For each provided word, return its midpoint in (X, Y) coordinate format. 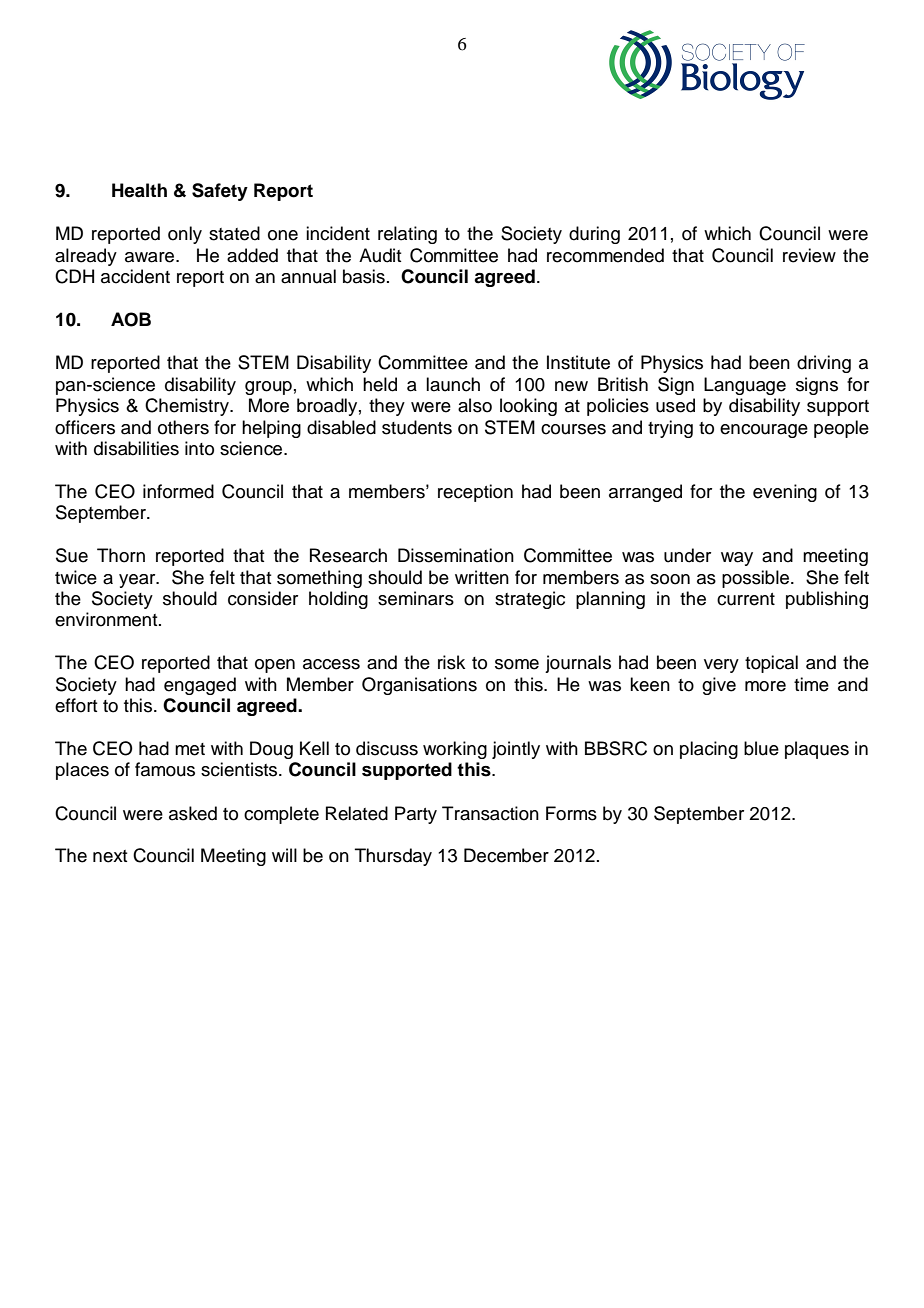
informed (178, 491)
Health (139, 190)
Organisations (419, 686)
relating (407, 235)
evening (785, 493)
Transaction (490, 813)
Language (745, 386)
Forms (571, 813)
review (809, 255)
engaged (200, 686)
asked (193, 813)
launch (453, 384)
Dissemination (456, 555)
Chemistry (188, 407)
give (719, 686)
